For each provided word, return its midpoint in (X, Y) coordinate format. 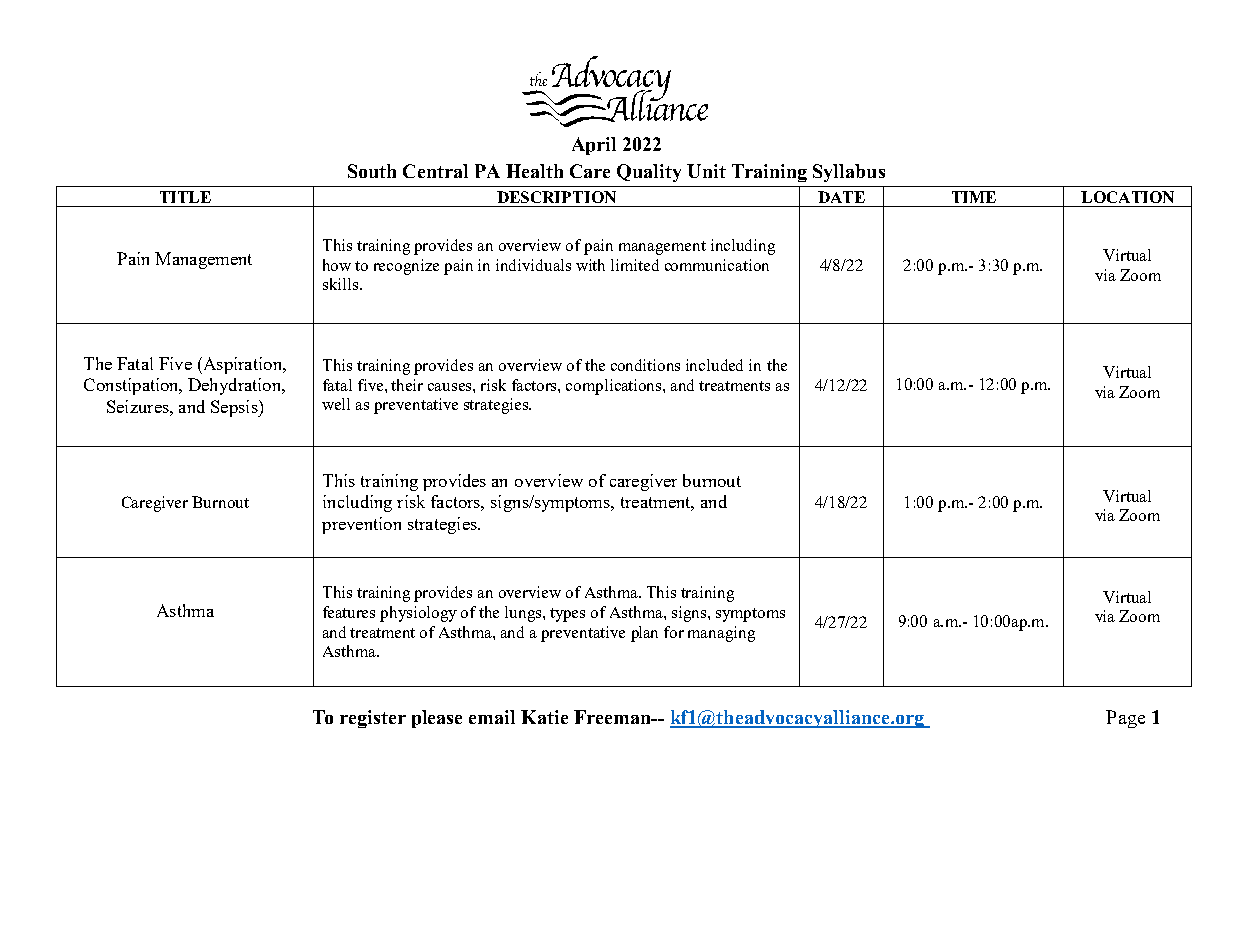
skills (342, 284)
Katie (544, 717)
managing (721, 634)
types (567, 615)
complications (615, 387)
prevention (361, 525)
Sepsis (235, 408)
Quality (649, 173)
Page (1125, 719)
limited (635, 265)
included (714, 365)
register (373, 719)
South (372, 171)
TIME (974, 197)
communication (717, 265)
